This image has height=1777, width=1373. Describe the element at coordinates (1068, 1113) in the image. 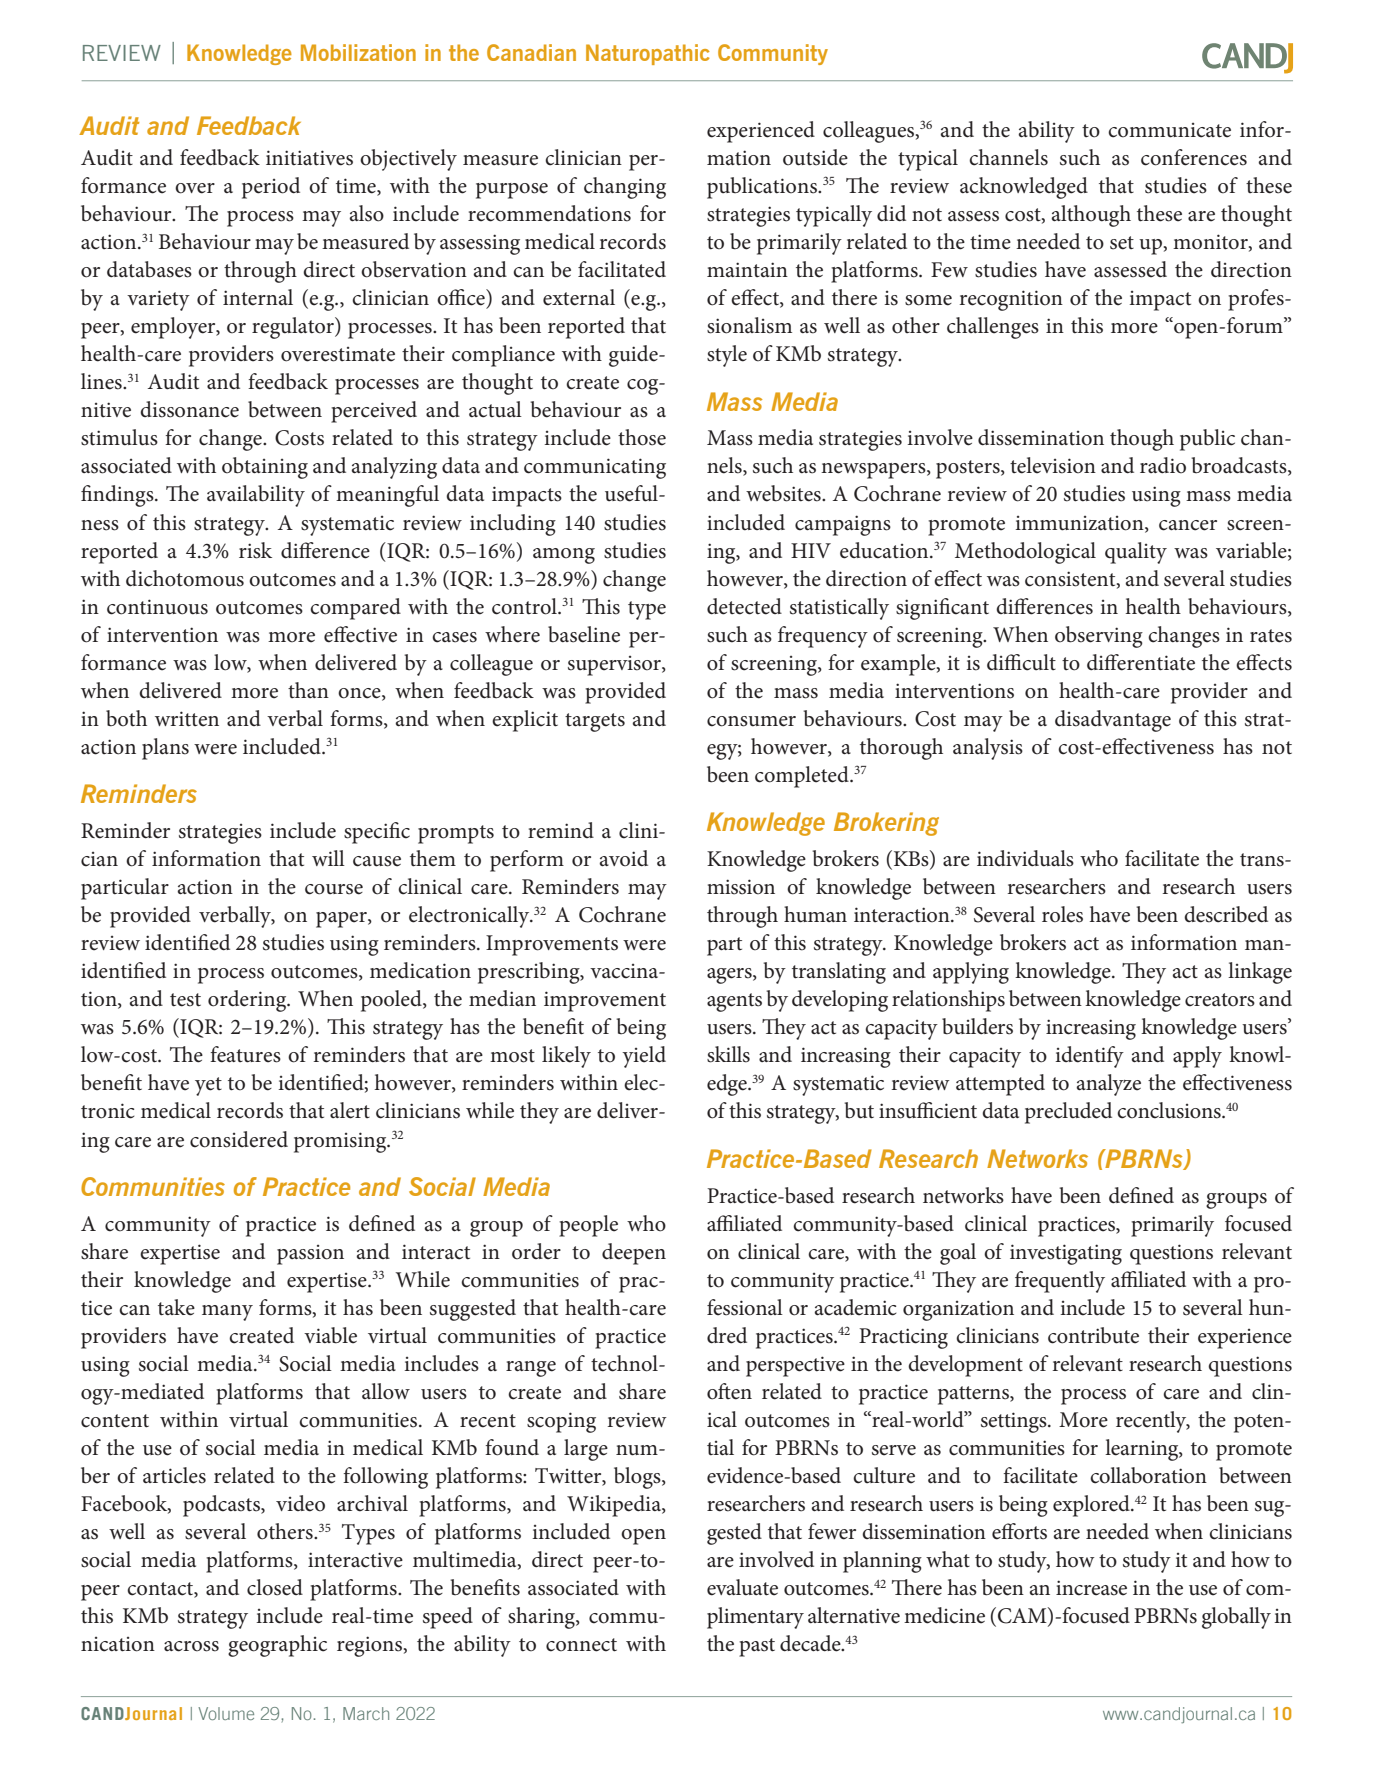

I see `precluded` at that location.
